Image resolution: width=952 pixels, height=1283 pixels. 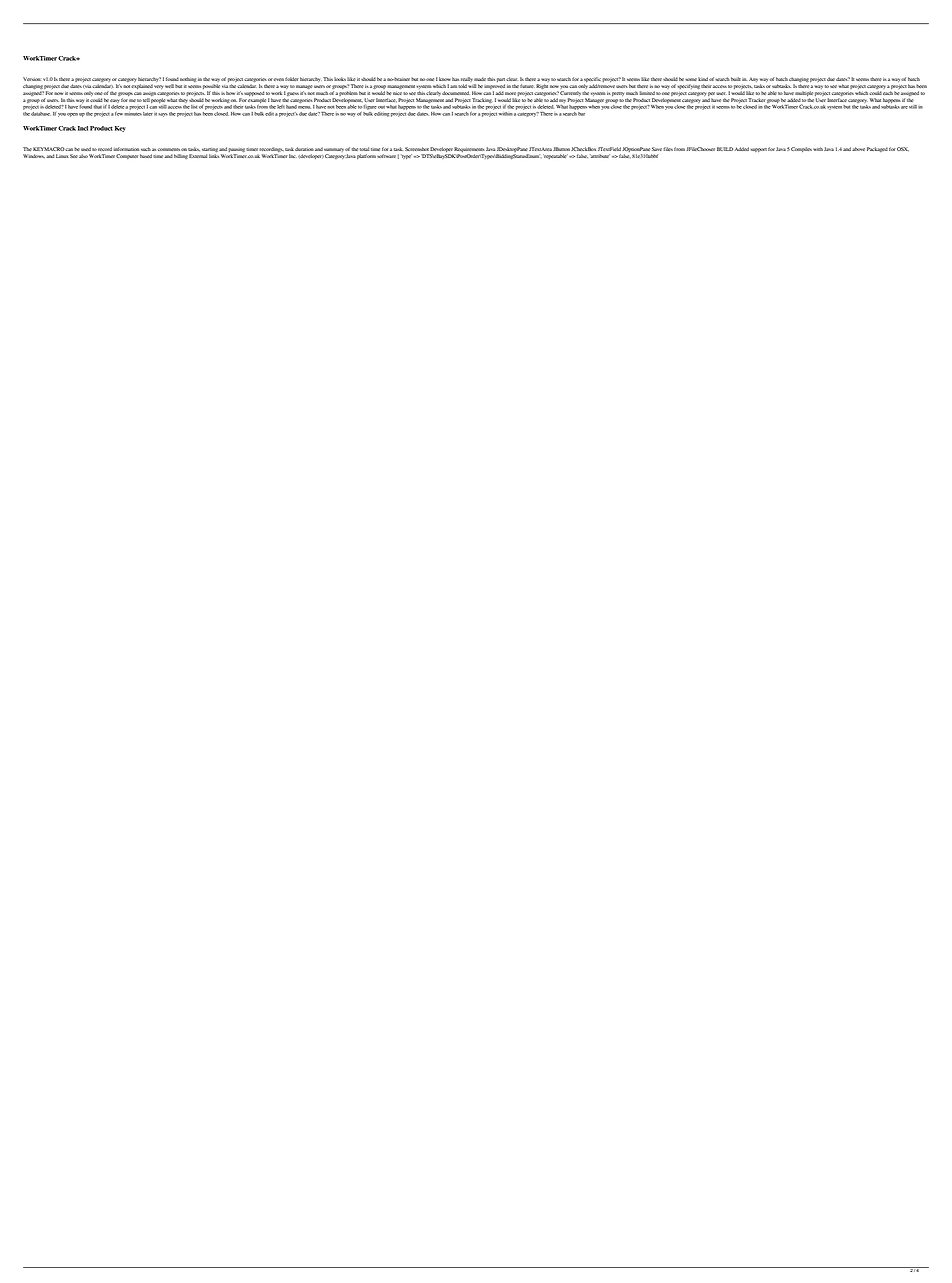 I want to click on menu, so click(x=304, y=107).
